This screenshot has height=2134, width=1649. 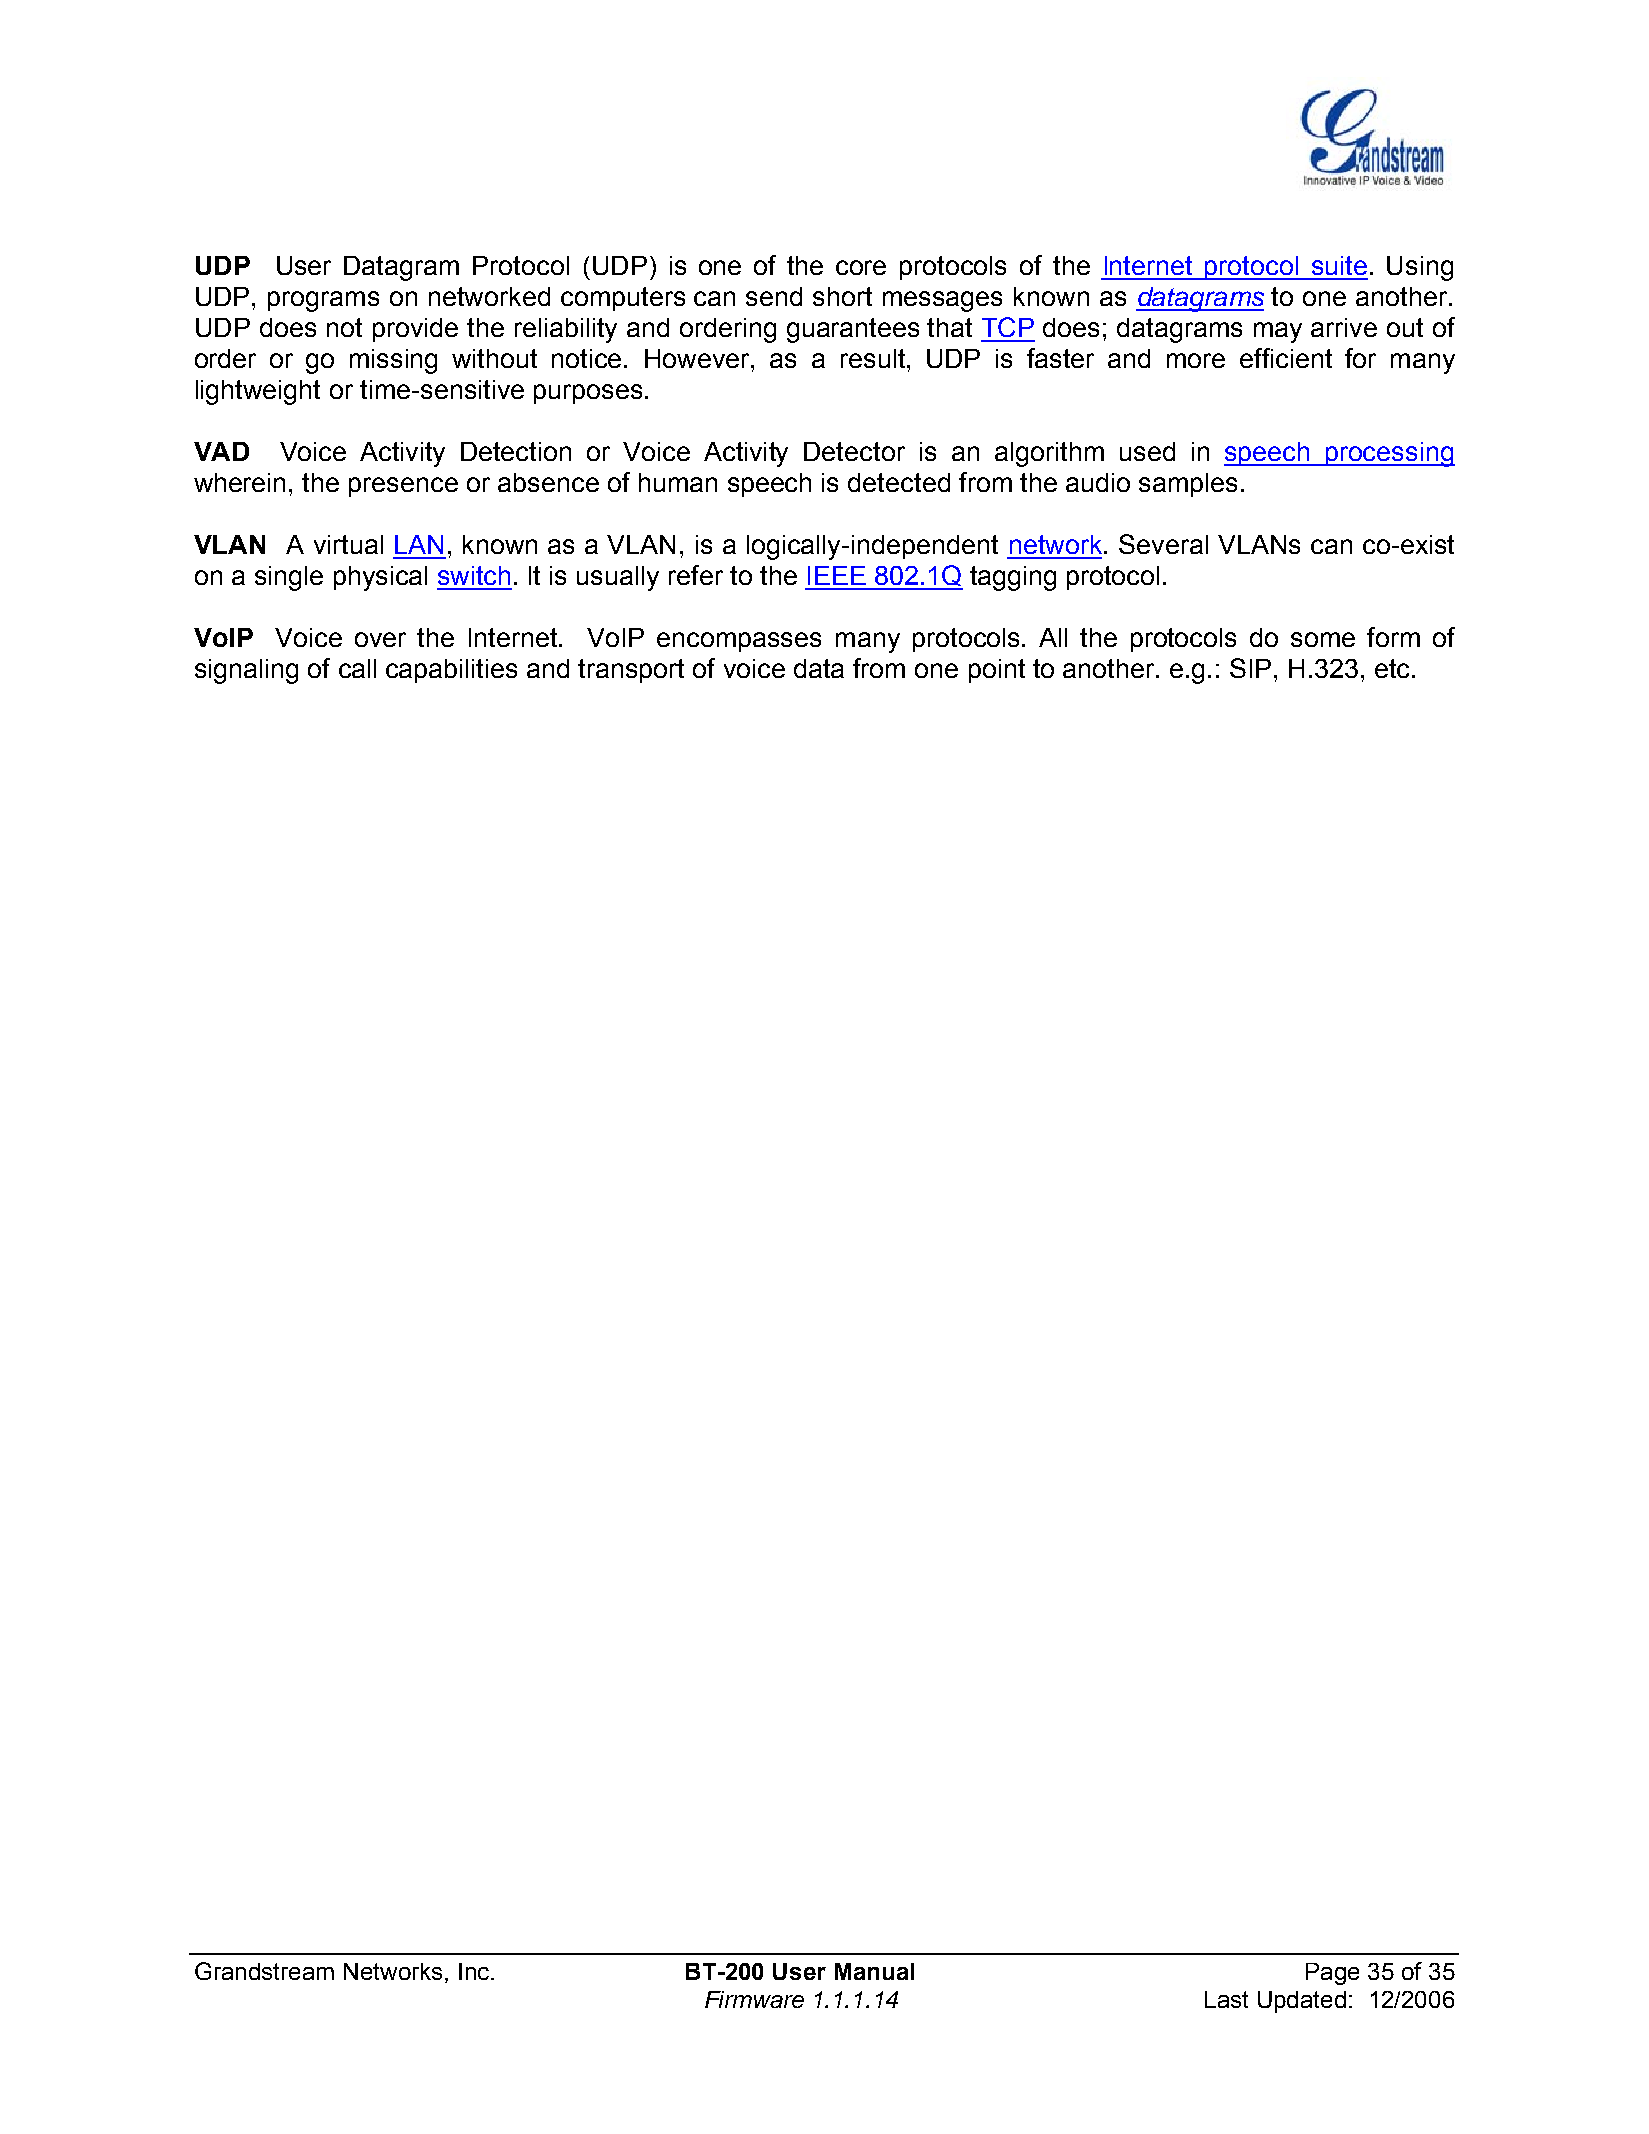 What do you see at coordinates (451, 671) in the screenshot?
I see `capabilities` at bounding box center [451, 671].
